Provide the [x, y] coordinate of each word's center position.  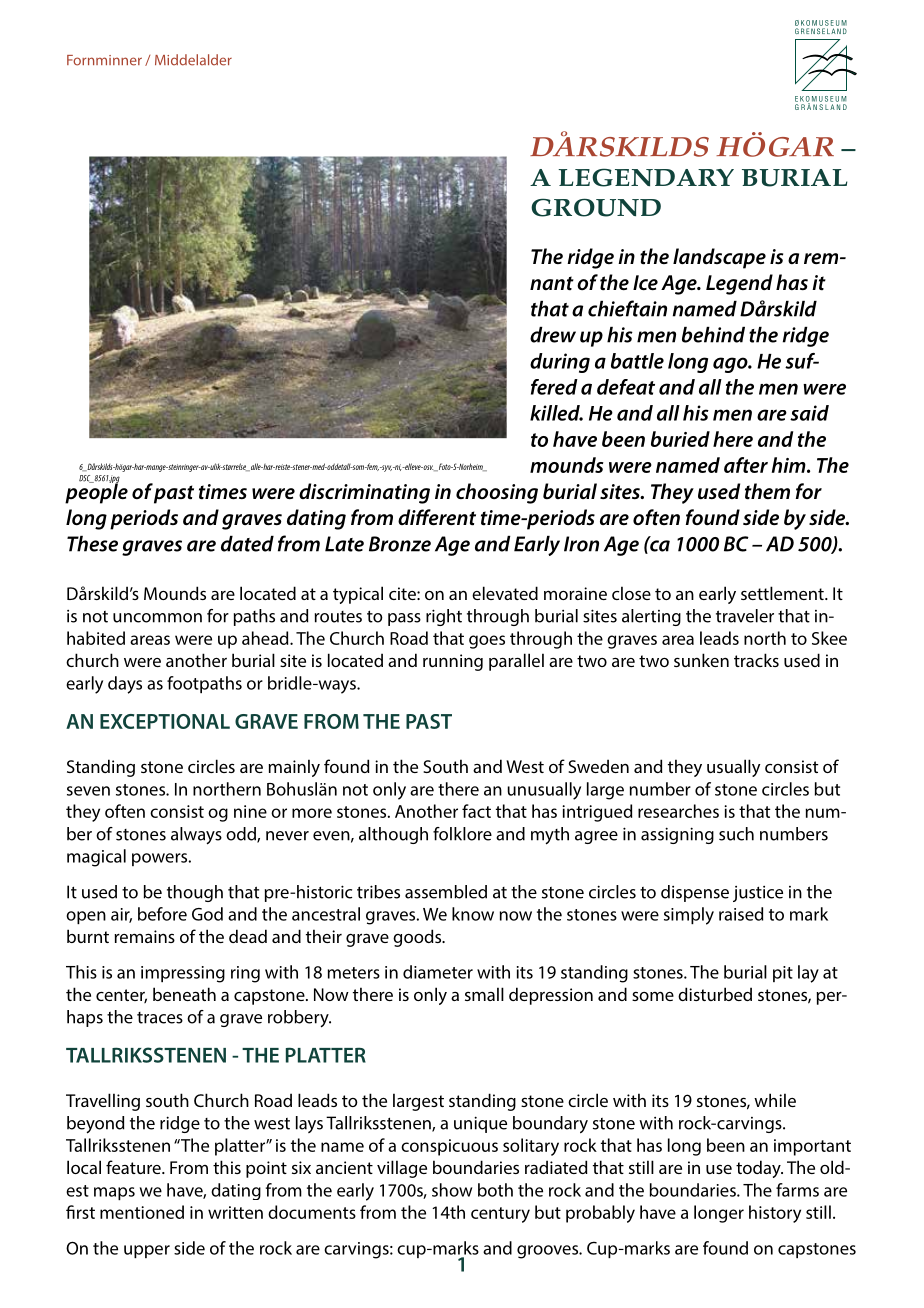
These [92, 544]
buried [680, 439]
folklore [462, 834]
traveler [745, 616]
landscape [719, 258]
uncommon [157, 618]
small [484, 994]
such [736, 834]
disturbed [715, 994]
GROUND [596, 207]
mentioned [142, 1212]
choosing [497, 493]
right [444, 617]
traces [160, 1018]
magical [96, 858]
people [96, 492]
